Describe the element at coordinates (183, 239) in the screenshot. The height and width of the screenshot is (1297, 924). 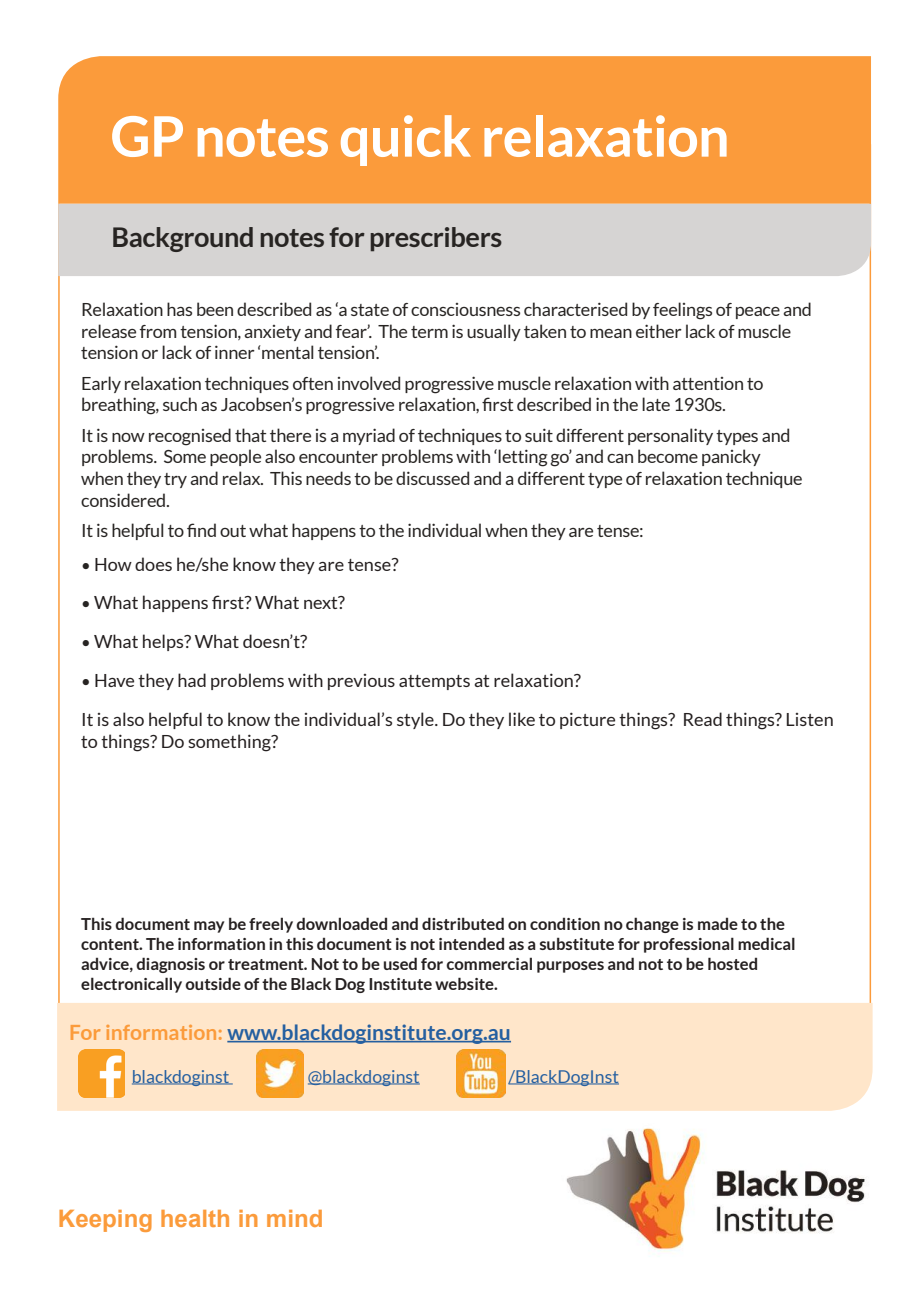
I see `Background` at that location.
